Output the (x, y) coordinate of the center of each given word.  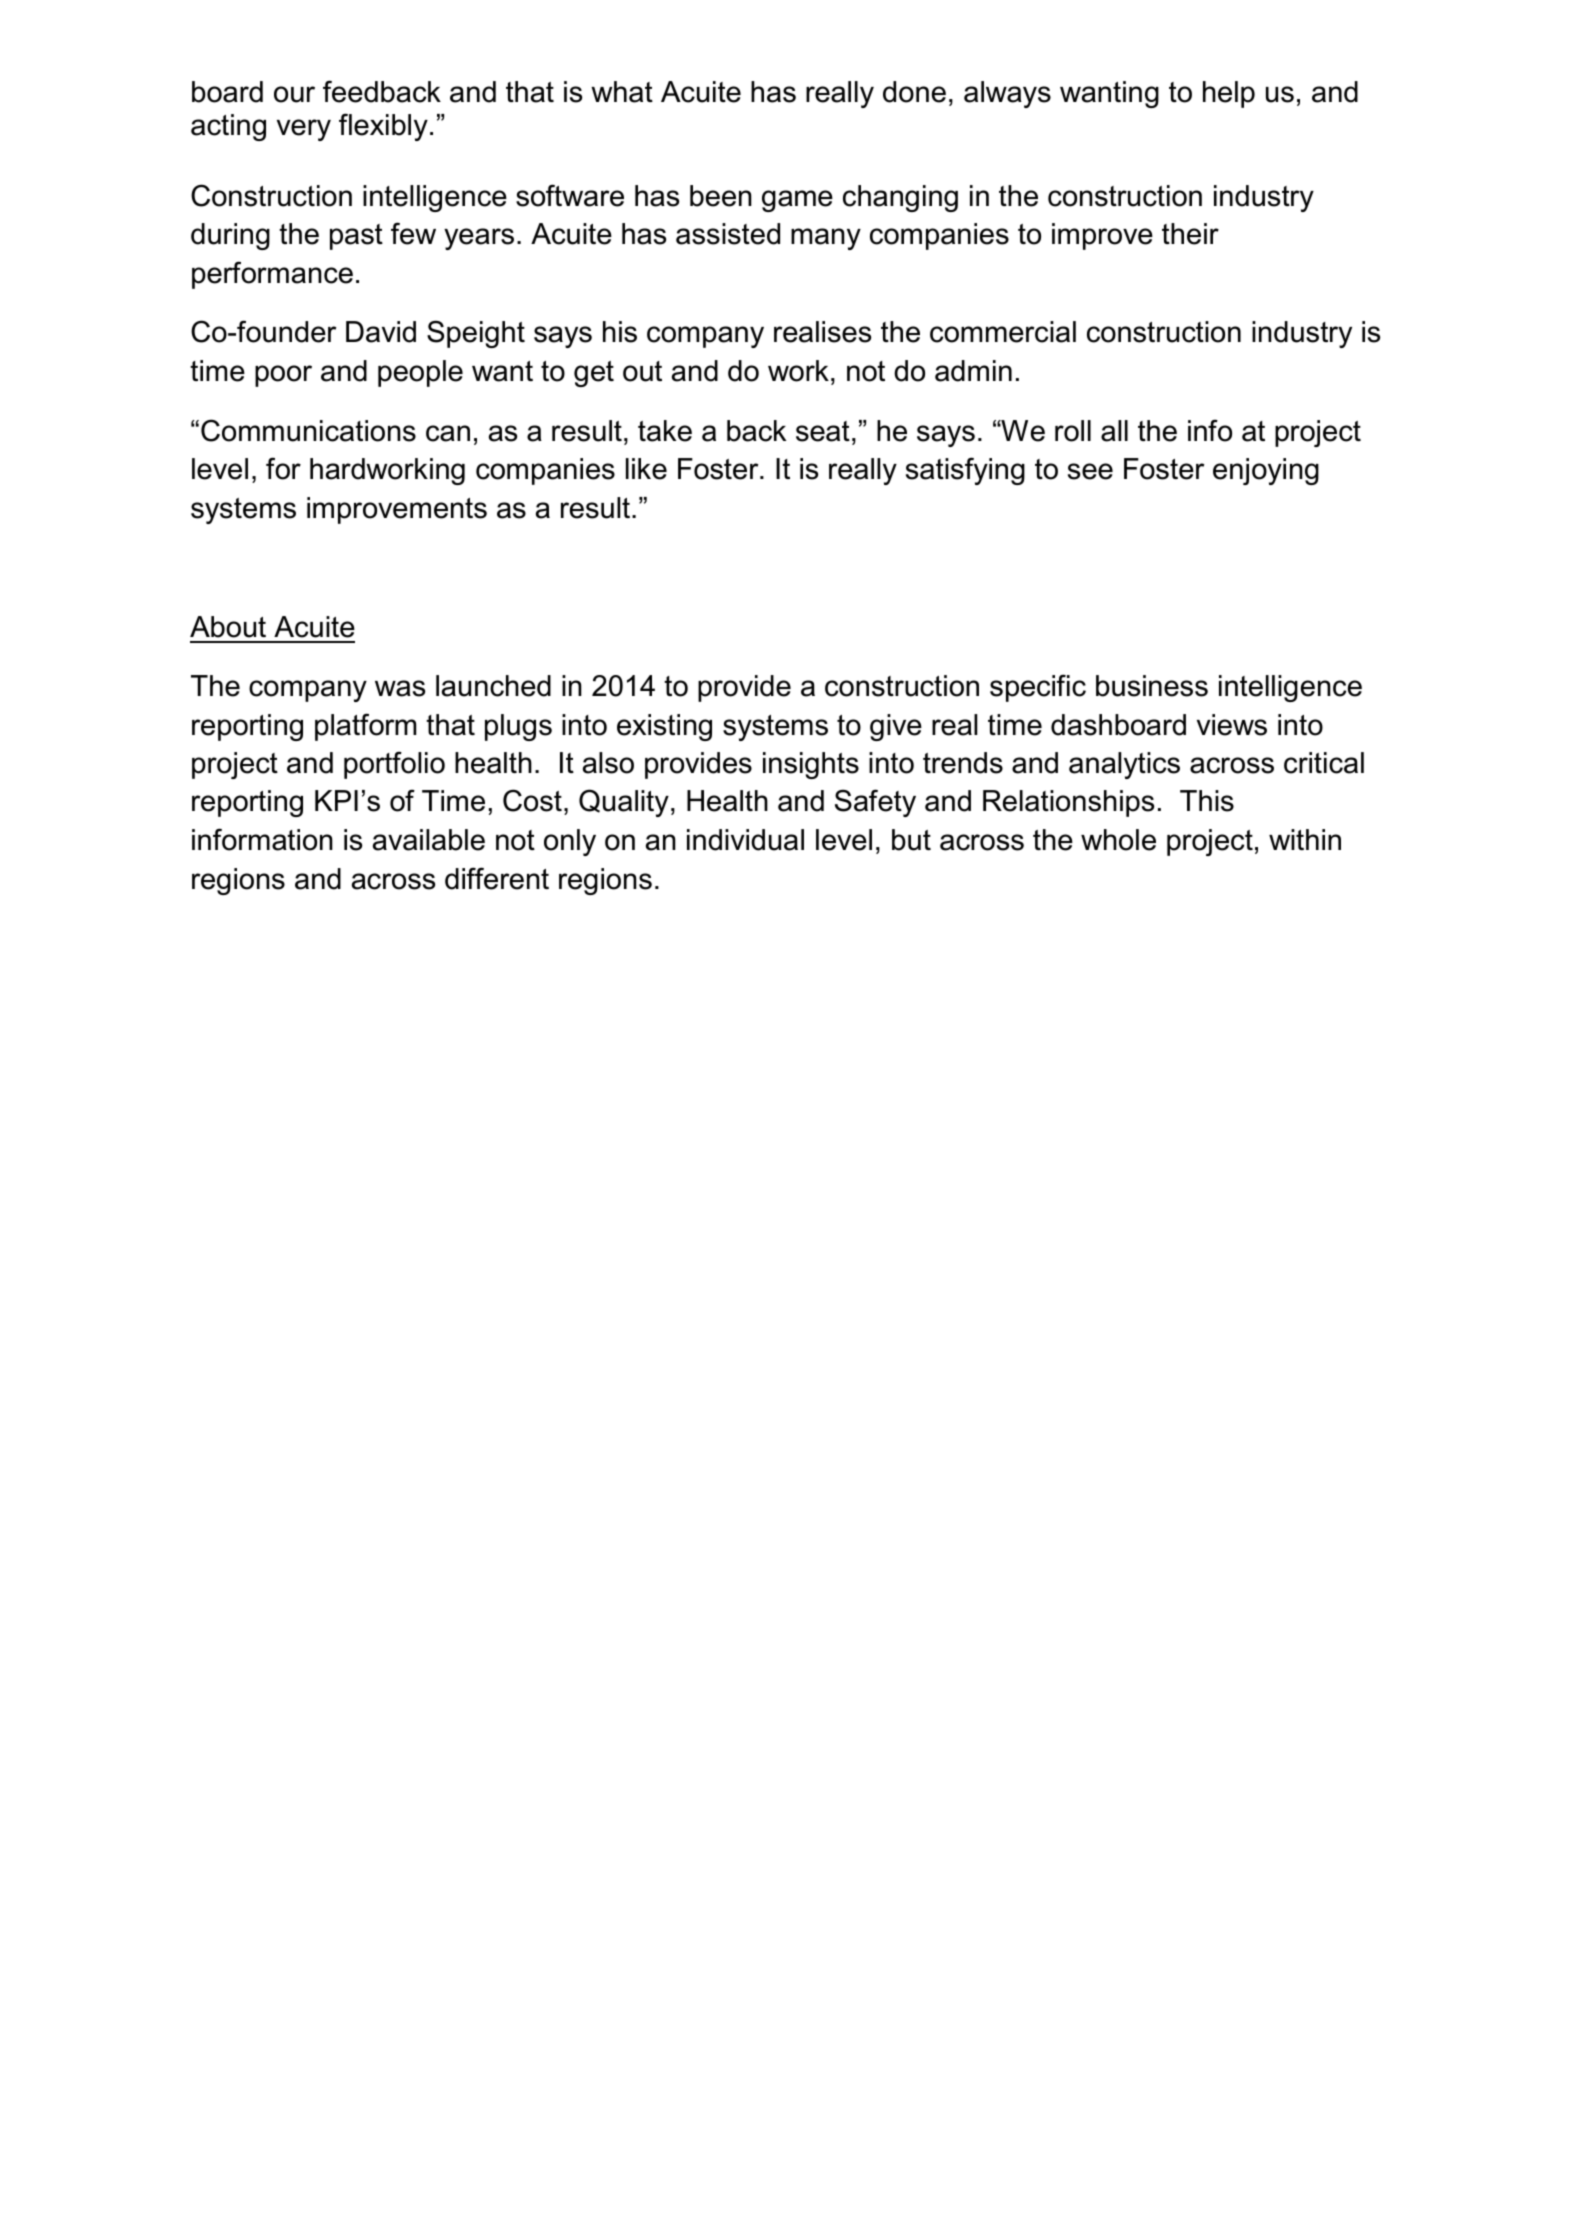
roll (1073, 431)
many (826, 239)
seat (823, 431)
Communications (308, 430)
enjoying (1266, 471)
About (228, 627)
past (356, 237)
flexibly (383, 127)
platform (365, 727)
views (1232, 725)
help (1229, 94)
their (1190, 234)
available (429, 840)
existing (664, 727)
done (914, 92)
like (646, 469)
